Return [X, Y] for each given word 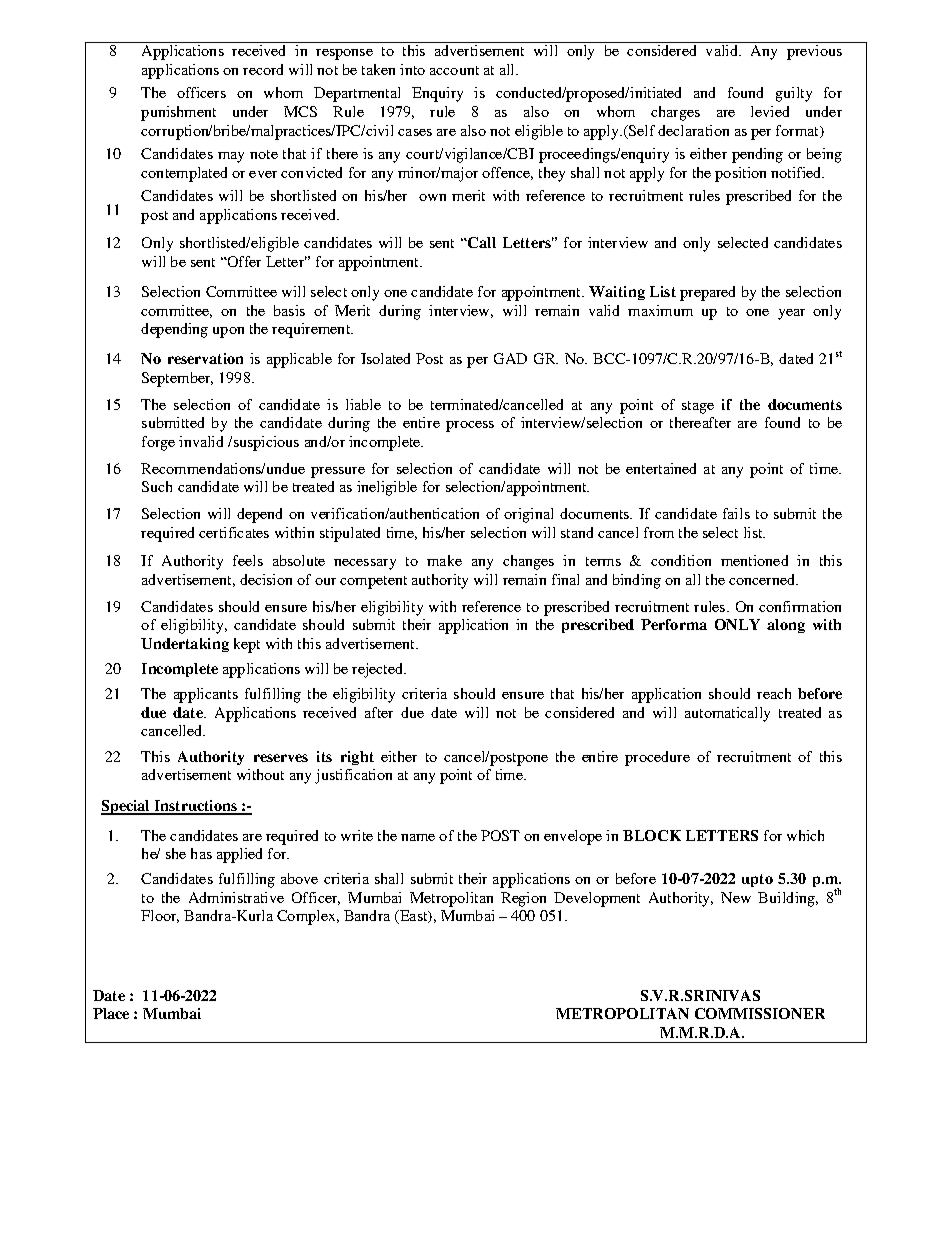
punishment [178, 113]
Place [111, 1013]
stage [698, 407]
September [177, 379]
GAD [510, 358]
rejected [379, 670]
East [414, 917]
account [454, 70]
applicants [206, 695]
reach [774, 693]
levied [770, 111]
